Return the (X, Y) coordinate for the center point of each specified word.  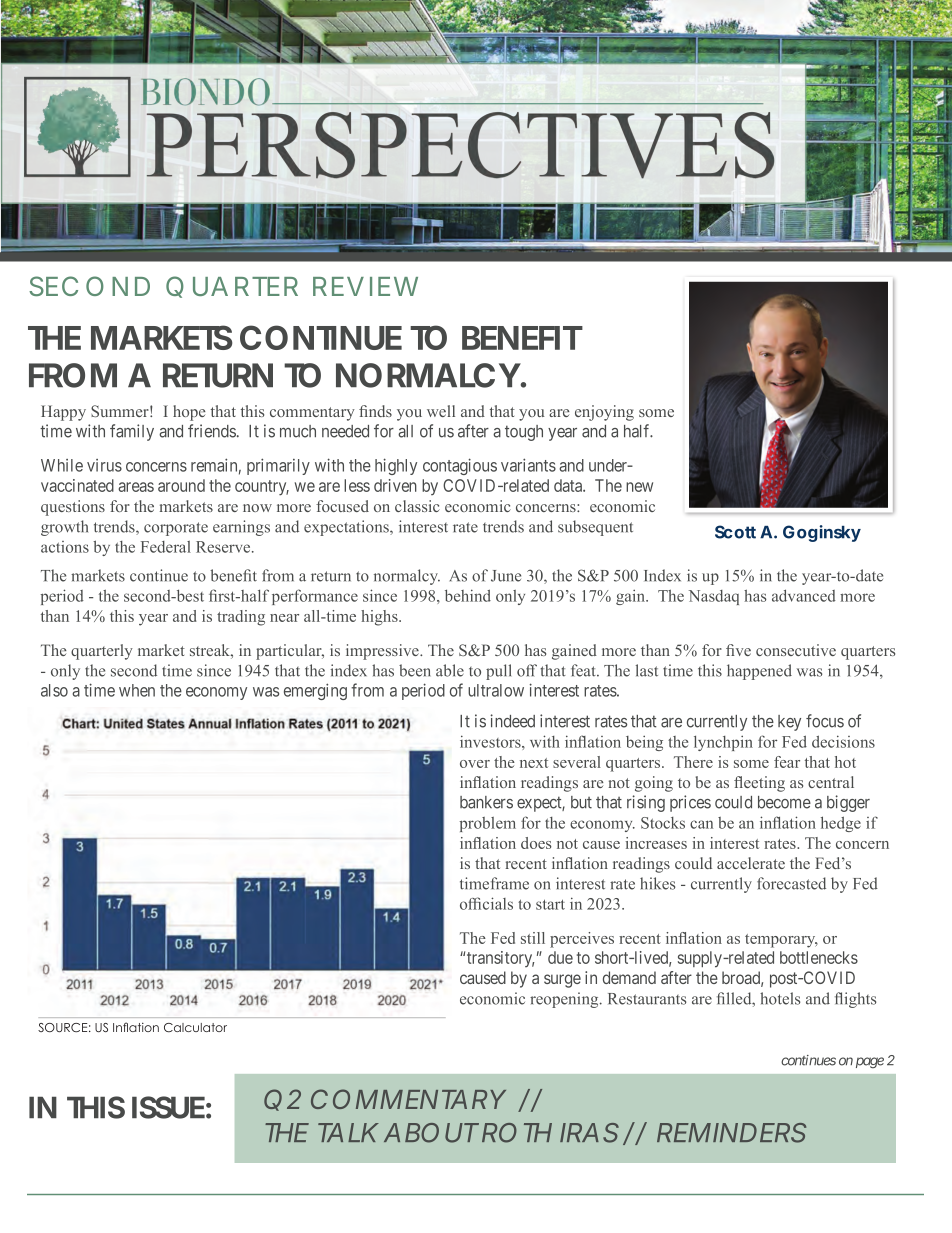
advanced (804, 595)
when (137, 690)
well (441, 411)
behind (468, 595)
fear (787, 762)
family (132, 432)
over (475, 764)
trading (241, 618)
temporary (781, 941)
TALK (347, 1132)
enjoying (604, 413)
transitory (500, 959)
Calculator (195, 1027)
